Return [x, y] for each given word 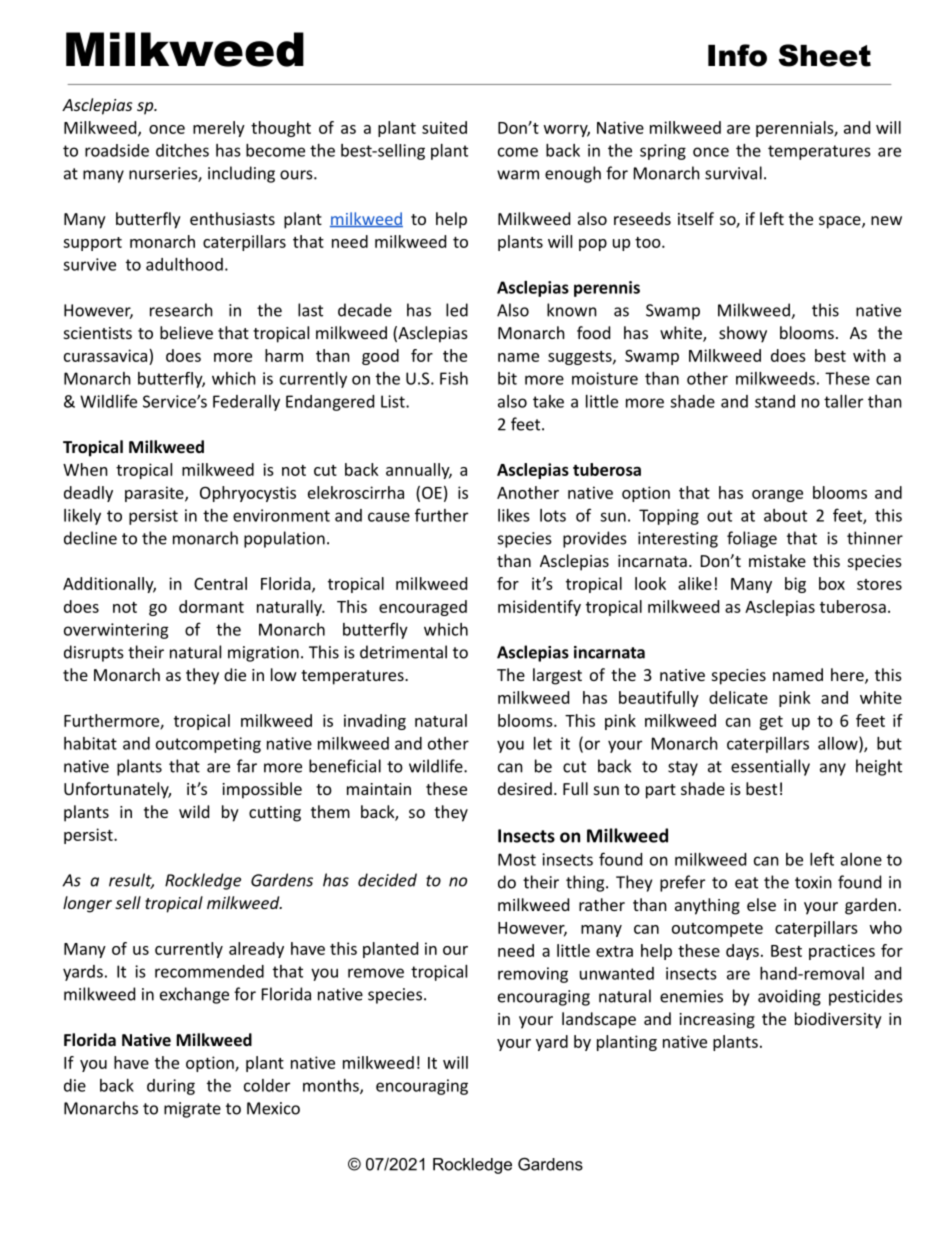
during [171, 1087]
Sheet [825, 55]
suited [444, 127]
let [543, 743]
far [247, 766]
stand [775, 401]
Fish [454, 378]
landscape [599, 1020]
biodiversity [838, 1020]
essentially [770, 767]
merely [219, 129]
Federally [246, 403]
